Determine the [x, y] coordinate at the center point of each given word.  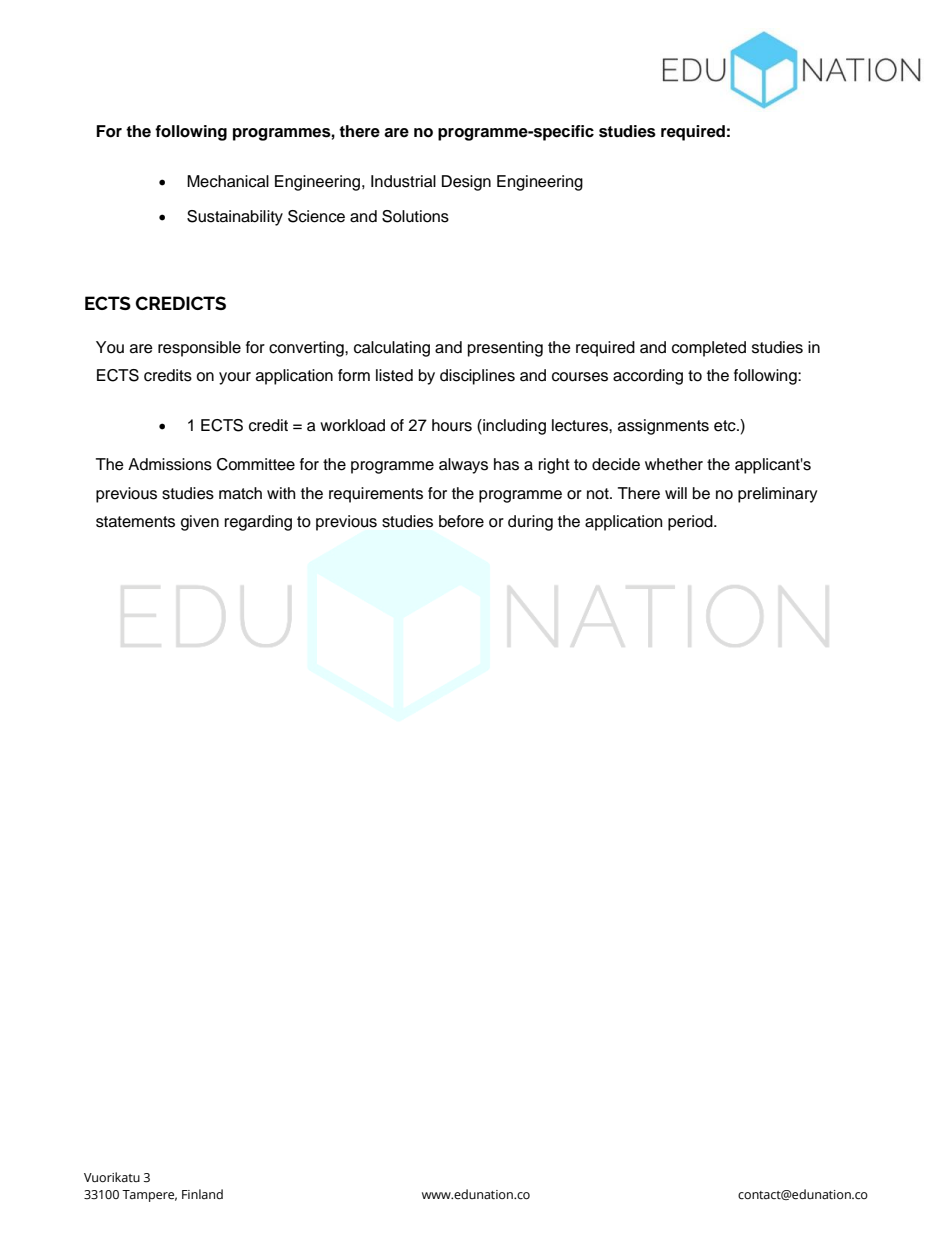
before [461, 521]
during [530, 523]
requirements [376, 495]
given [200, 523]
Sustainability [235, 218]
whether [674, 464]
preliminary [778, 495]
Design [466, 183]
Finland [202, 1194]
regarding [258, 523]
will [676, 493]
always [463, 466]
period [691, 523]
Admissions [170, 464]
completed [709, 349]
